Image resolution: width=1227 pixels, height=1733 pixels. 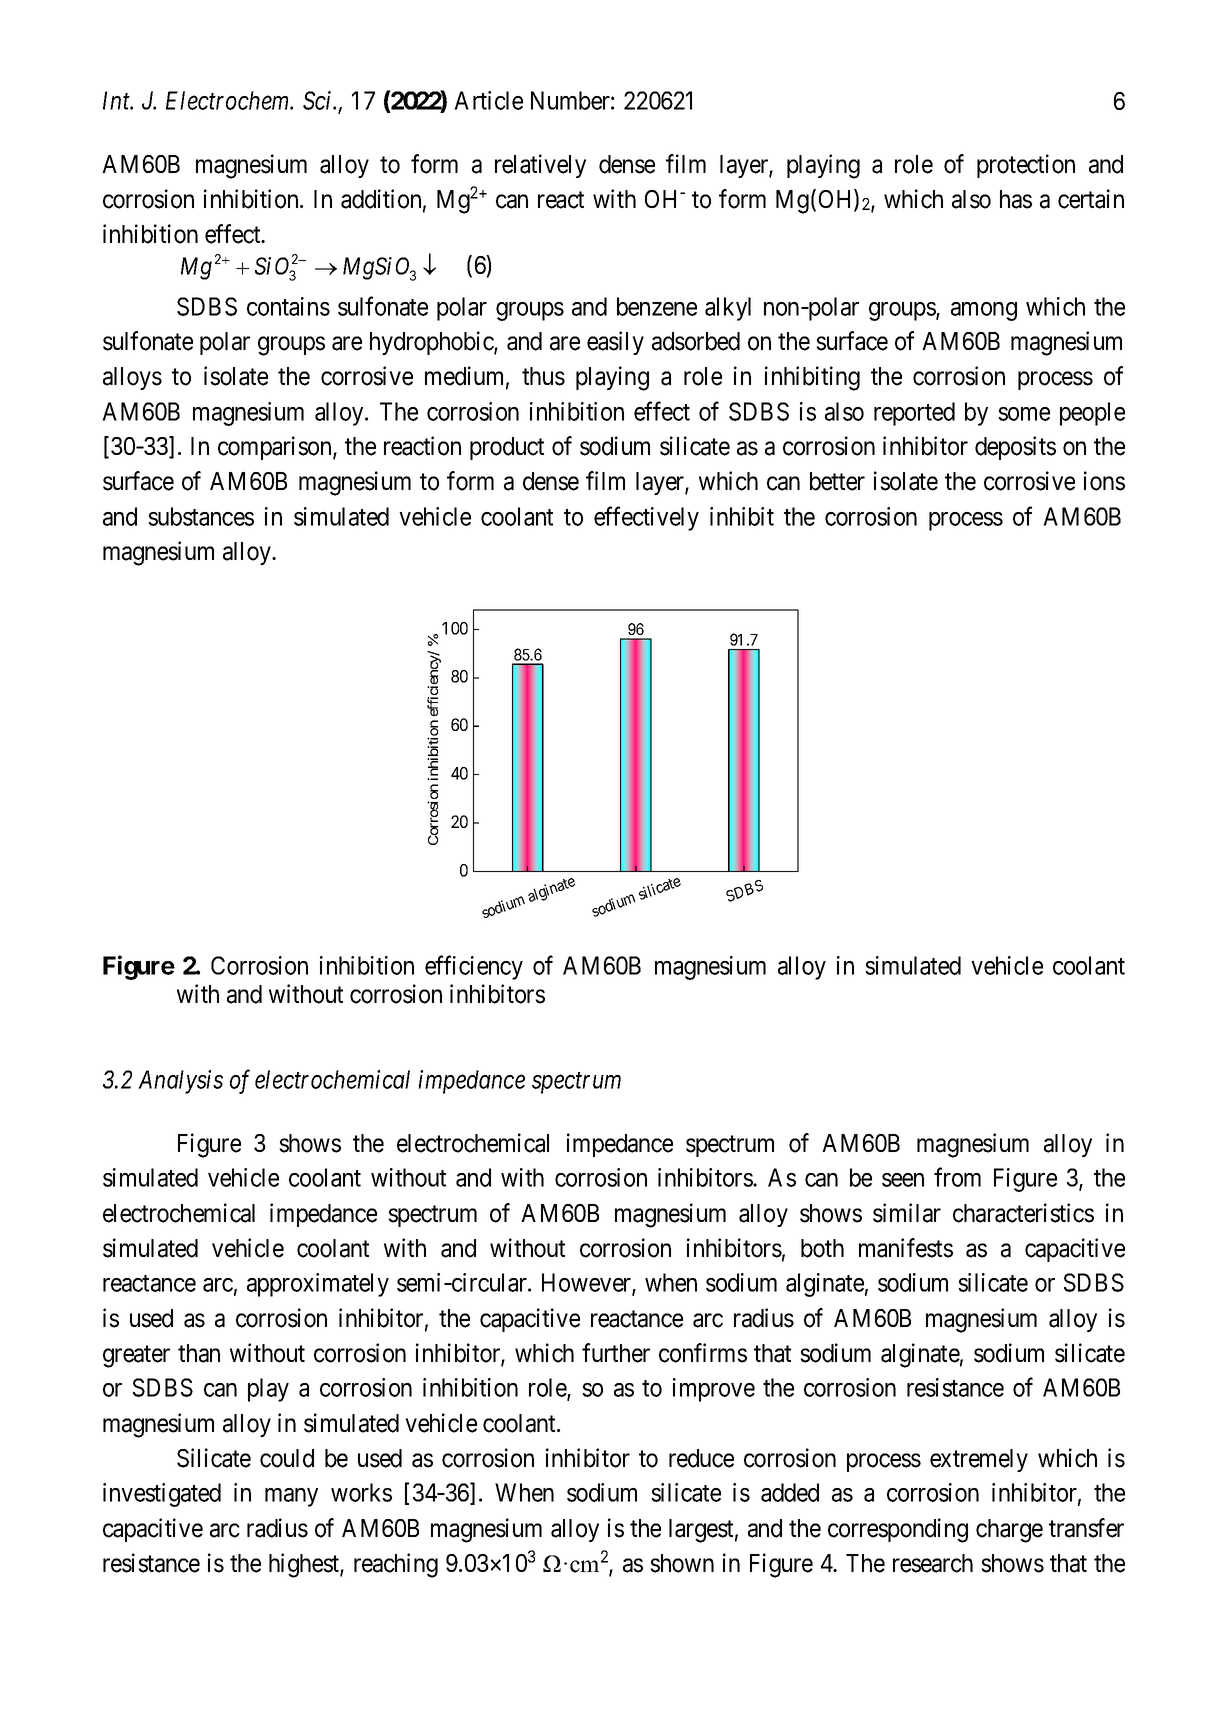 I want to click on contains, so click(x=288, y=306).
